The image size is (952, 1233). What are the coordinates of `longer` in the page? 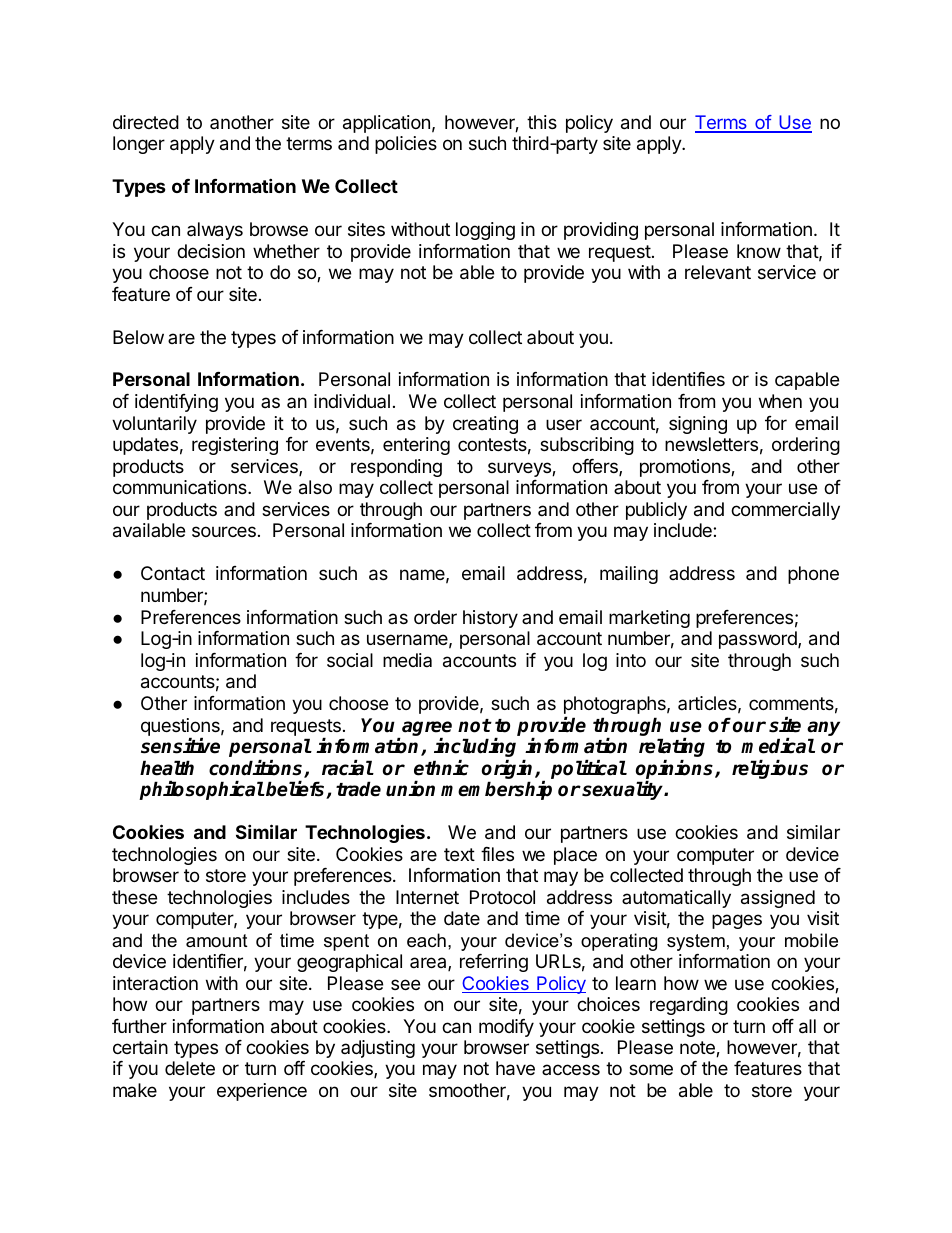 It's located at (139, 145).
